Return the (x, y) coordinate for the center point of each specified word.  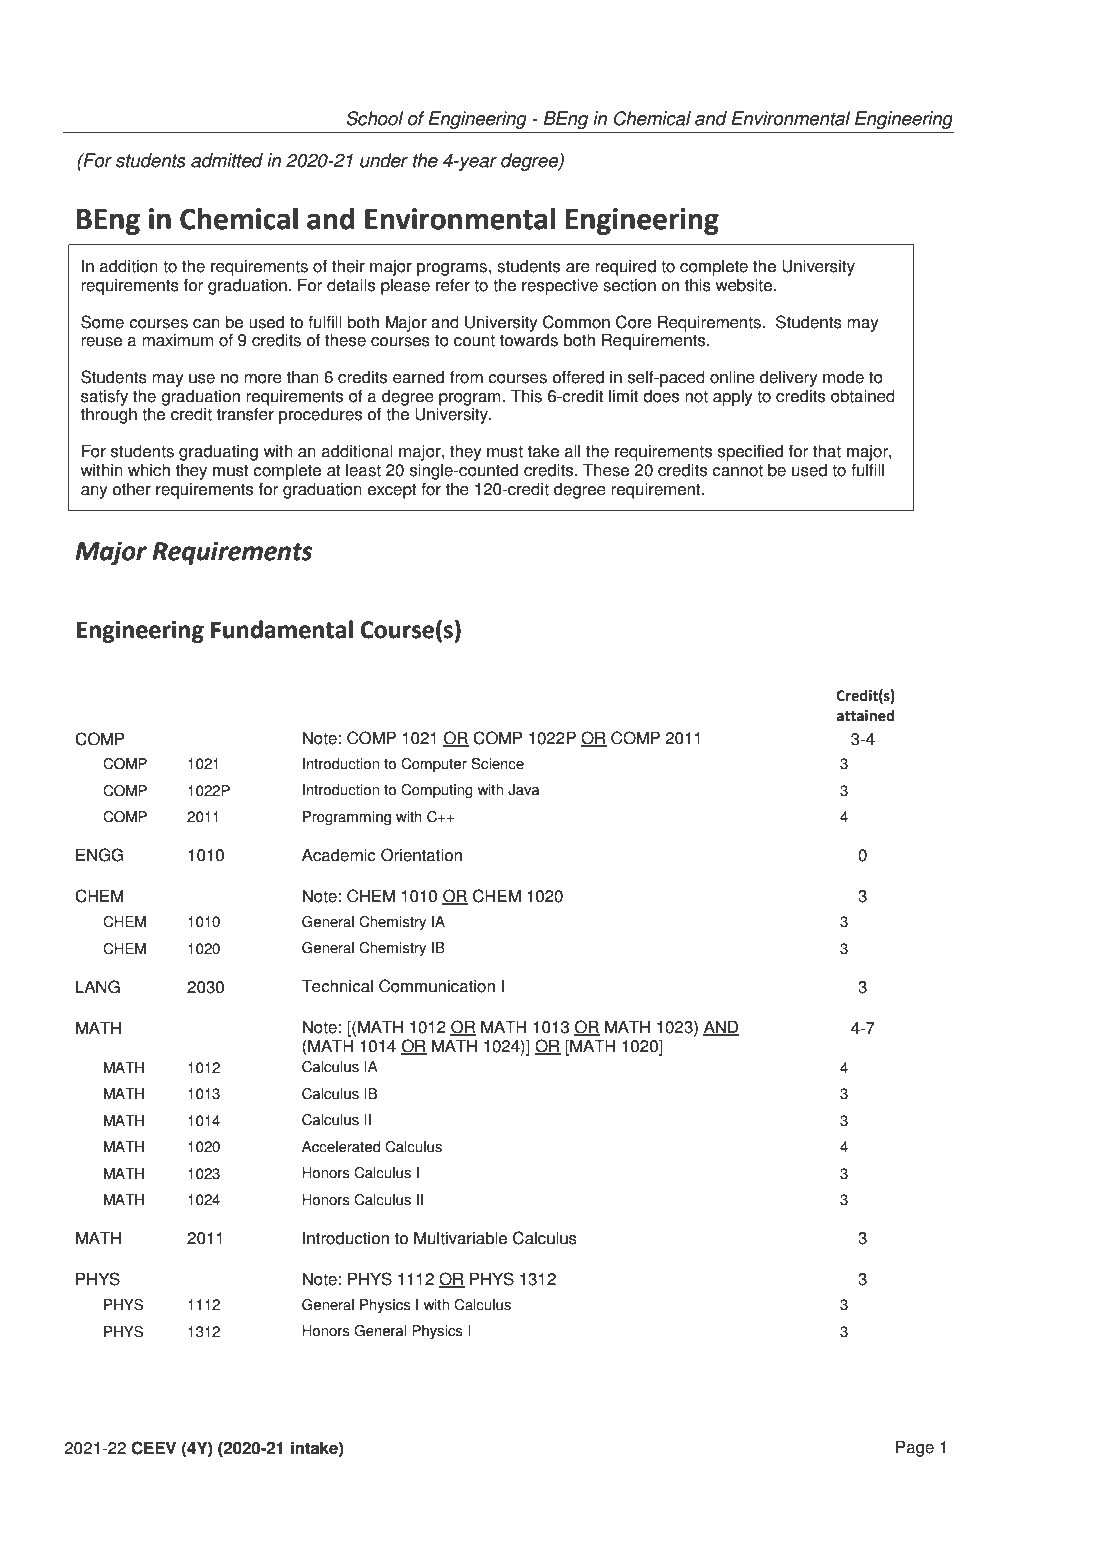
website (744, 285)
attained (865, 715)
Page (915, 1448)
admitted (227, 160)
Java (524, 790)
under (384, 160)
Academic (339, 855)
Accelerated (341, 1147)
